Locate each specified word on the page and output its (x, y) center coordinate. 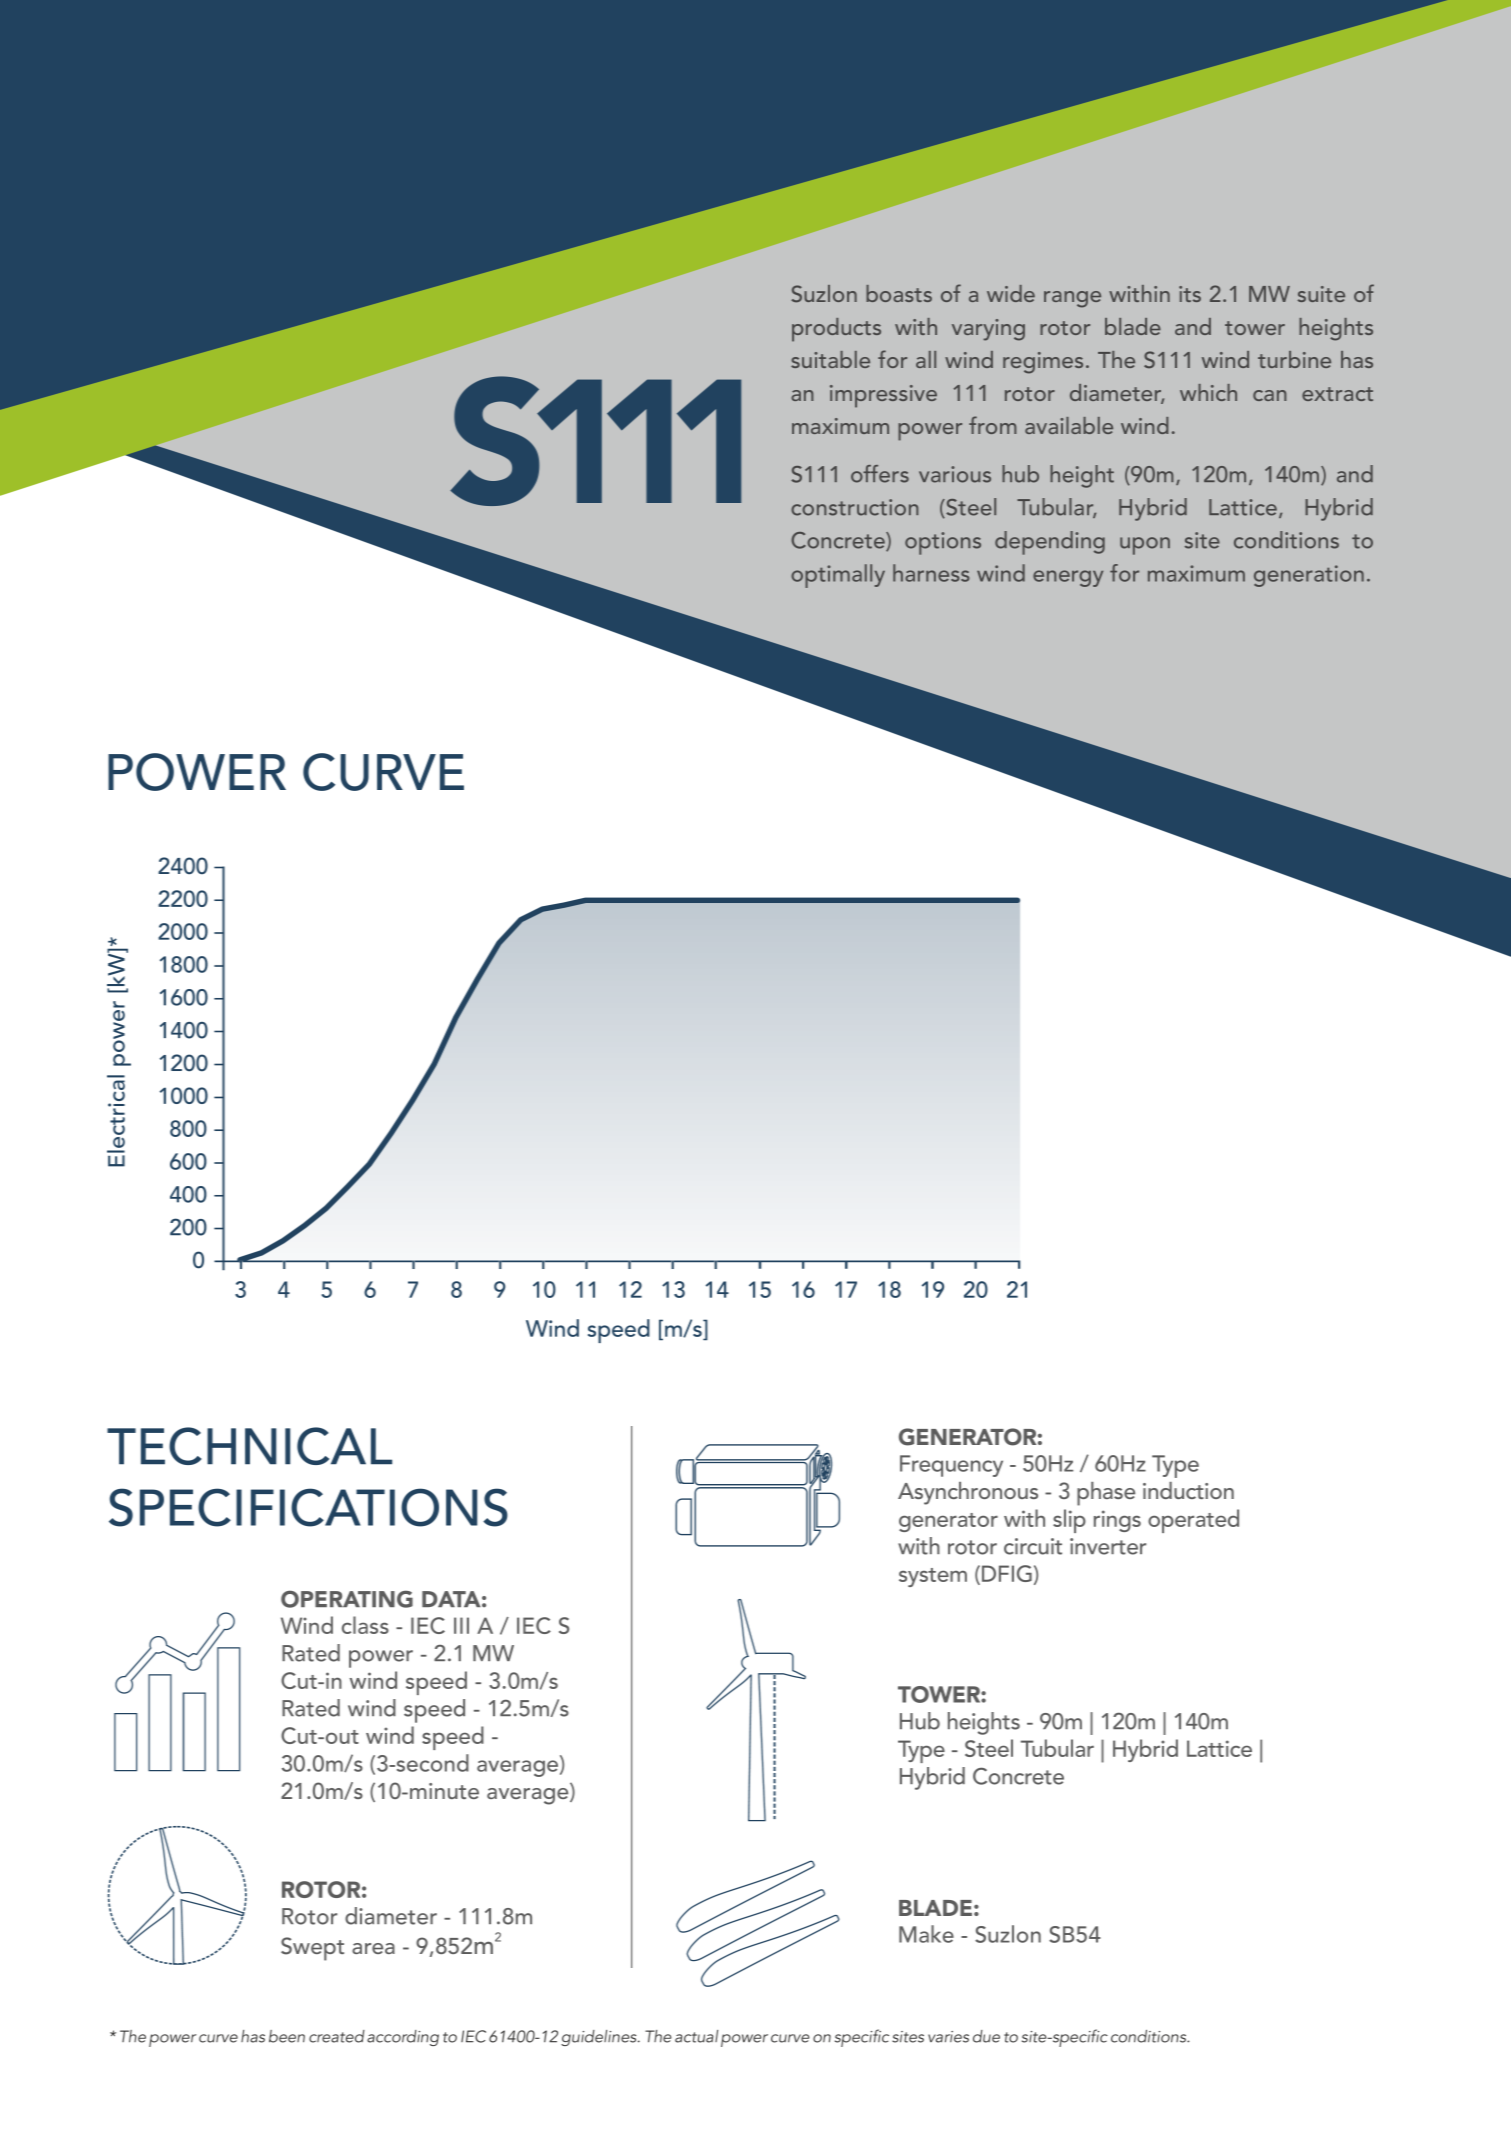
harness (931, 573)
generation (1309, 576)
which (1208, 392)
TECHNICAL (249, 1446)
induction (1188, 1490)
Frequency (951, 1466)
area (373, 1948)
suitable (830, 359)
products (836, 330)
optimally (838, 576)
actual (696, 2036)
